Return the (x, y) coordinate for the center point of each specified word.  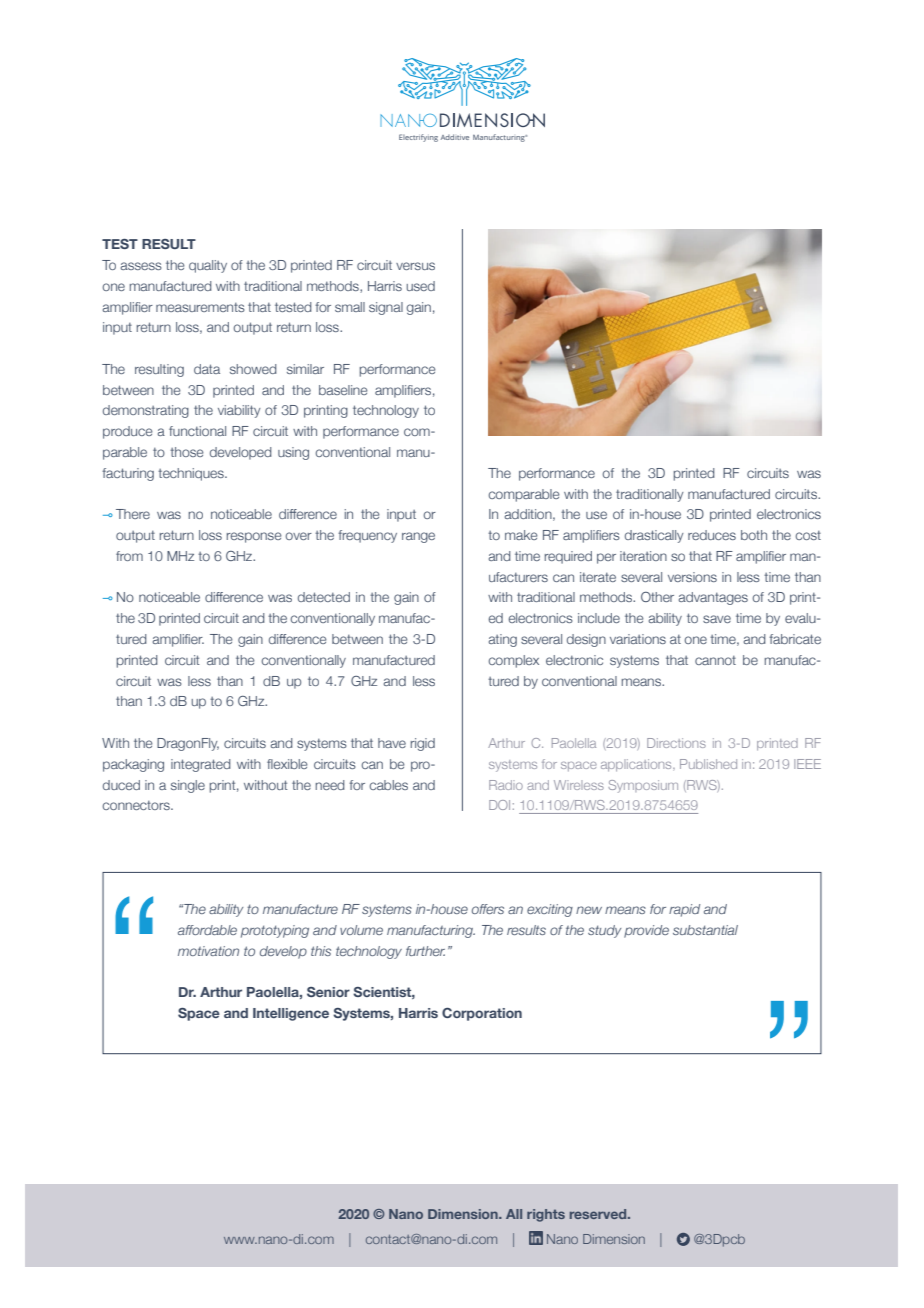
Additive (455, 137)
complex (513, 661)
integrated (201, 765)
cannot (715, 660)
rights (546, 1215)
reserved (599, 1214)
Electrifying (418, 138)
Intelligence (291, 1014)
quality (208, 266)
